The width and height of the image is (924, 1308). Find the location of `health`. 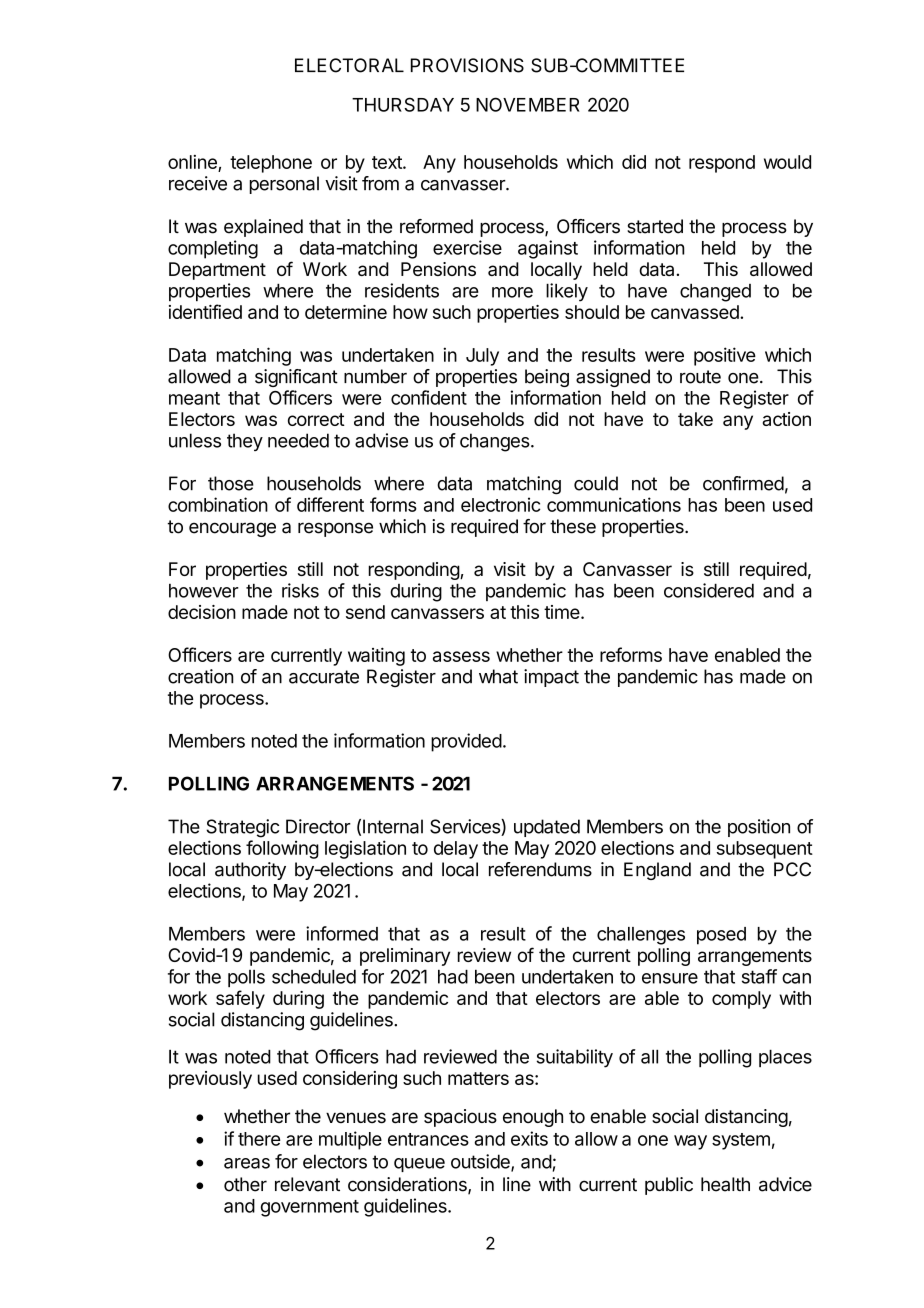

health is located at coordinates (725, 1184).
